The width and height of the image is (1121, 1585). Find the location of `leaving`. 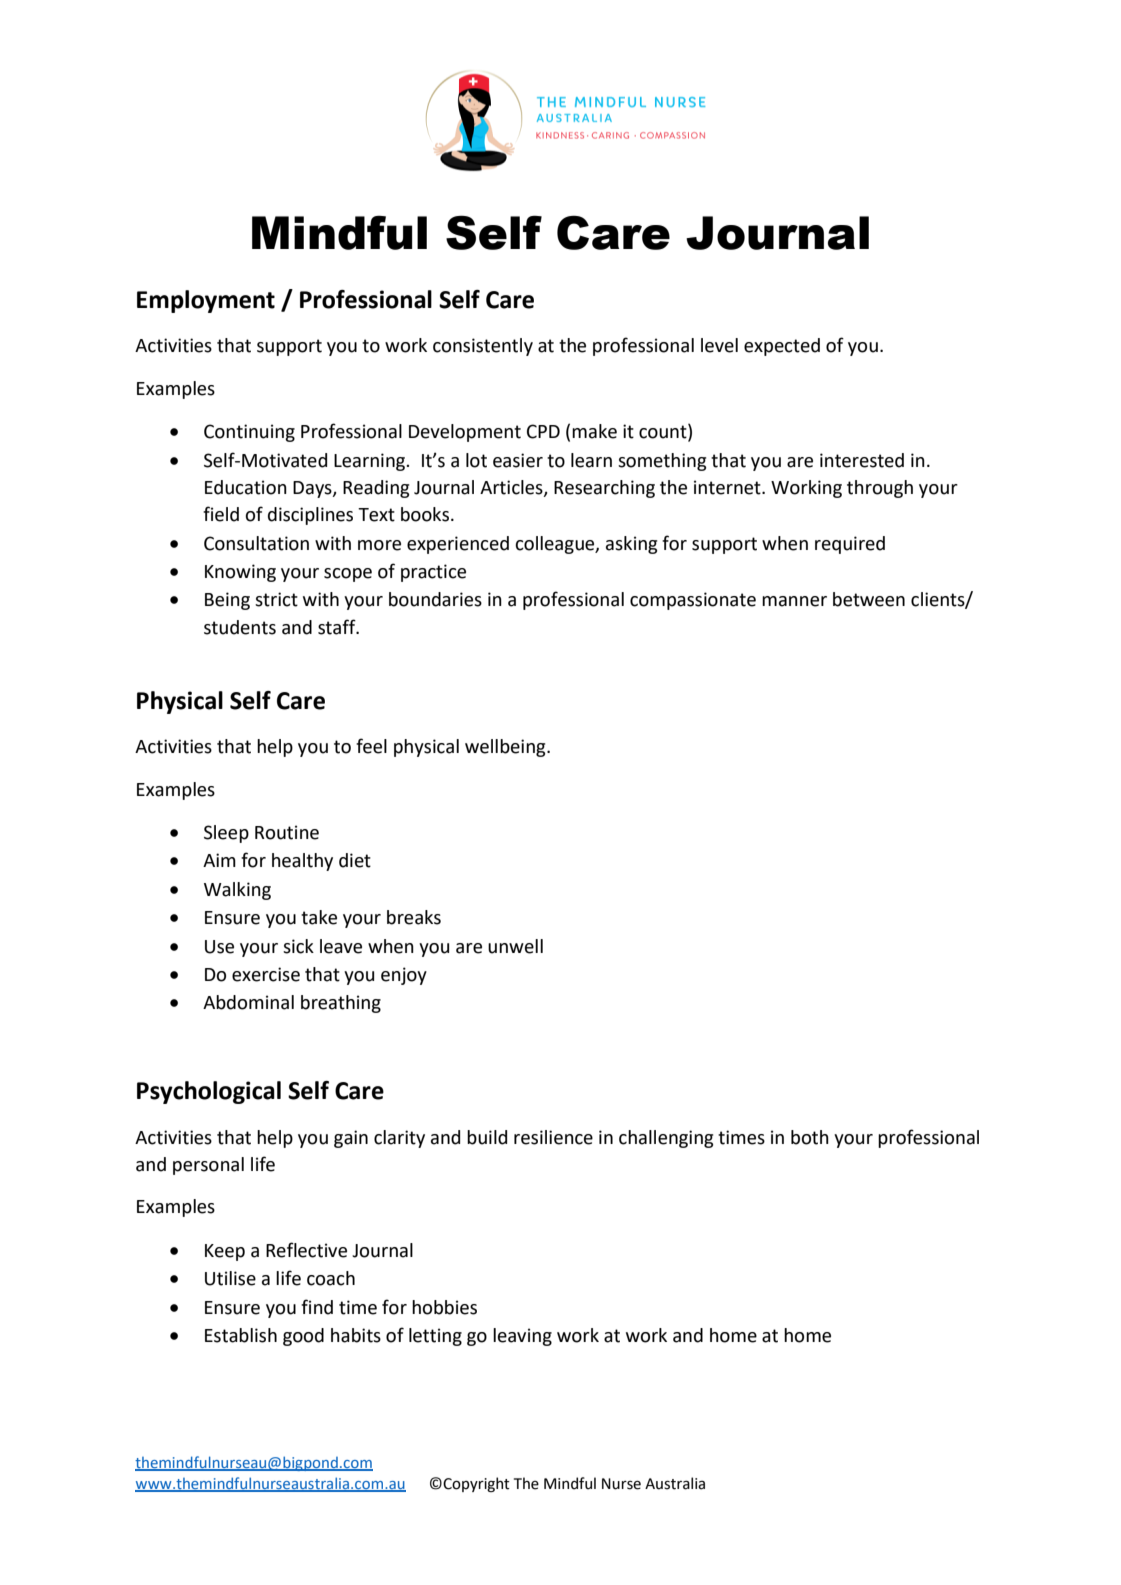

leaving is located at coordinates (522, 1337).
